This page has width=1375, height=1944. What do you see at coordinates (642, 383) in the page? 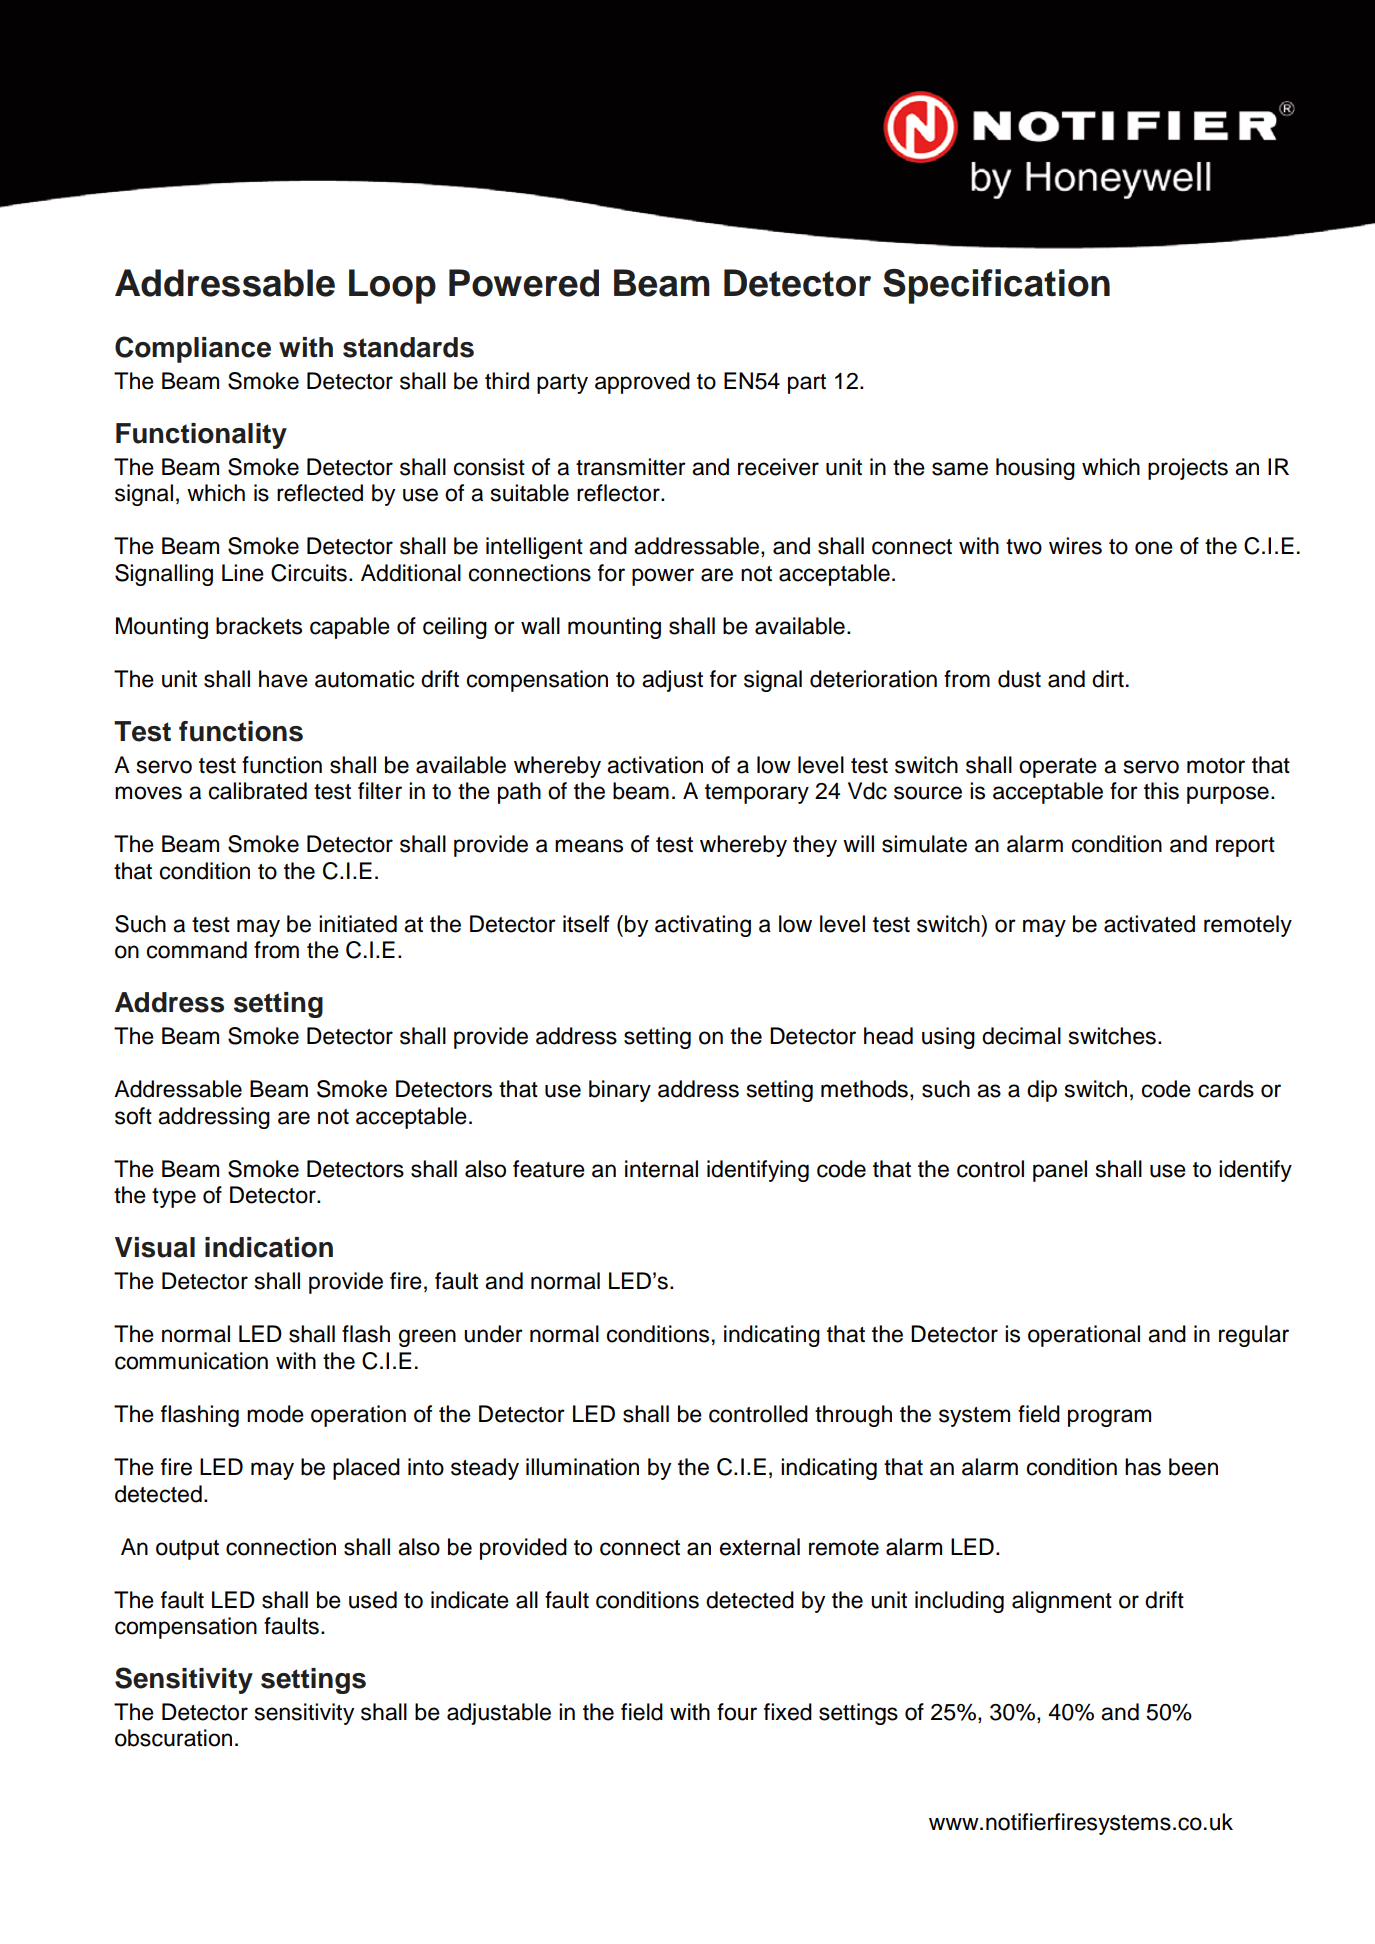
I see `approved` at bounding box center [642, 383].
